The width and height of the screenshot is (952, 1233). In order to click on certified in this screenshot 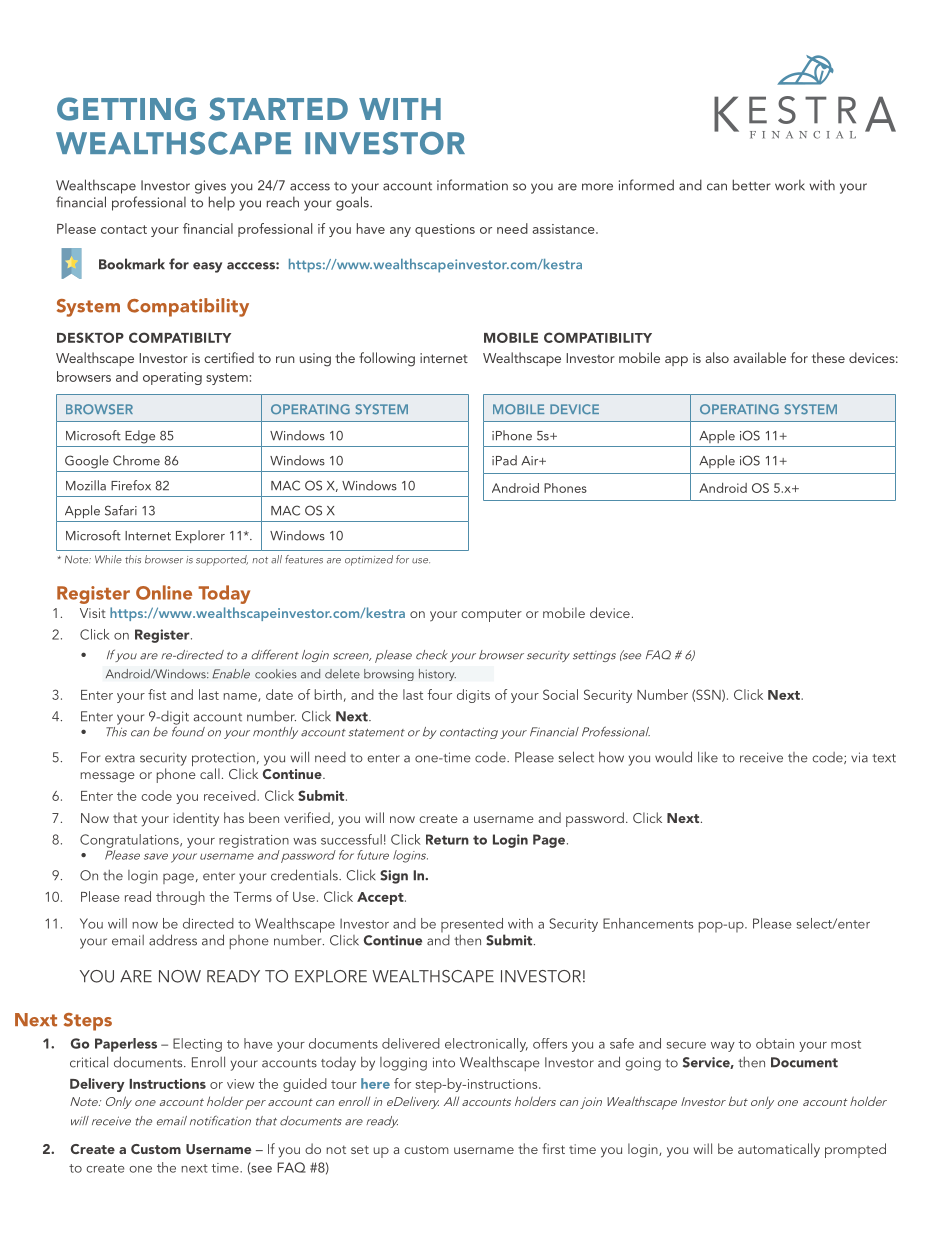, I will do `click(229, 357)`.
